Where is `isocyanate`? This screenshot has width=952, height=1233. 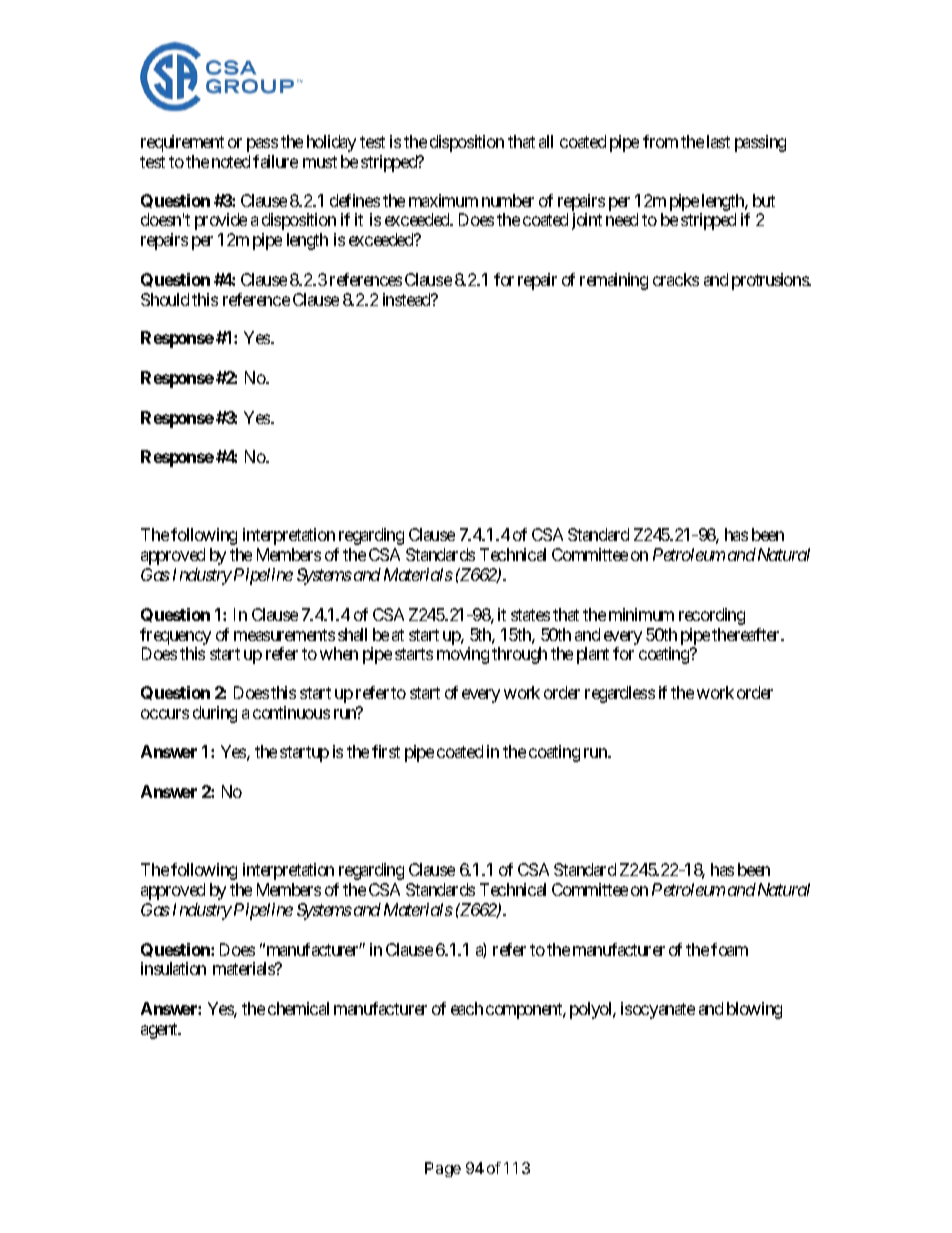
isocyanate is located at coordinates (658, 1010).
